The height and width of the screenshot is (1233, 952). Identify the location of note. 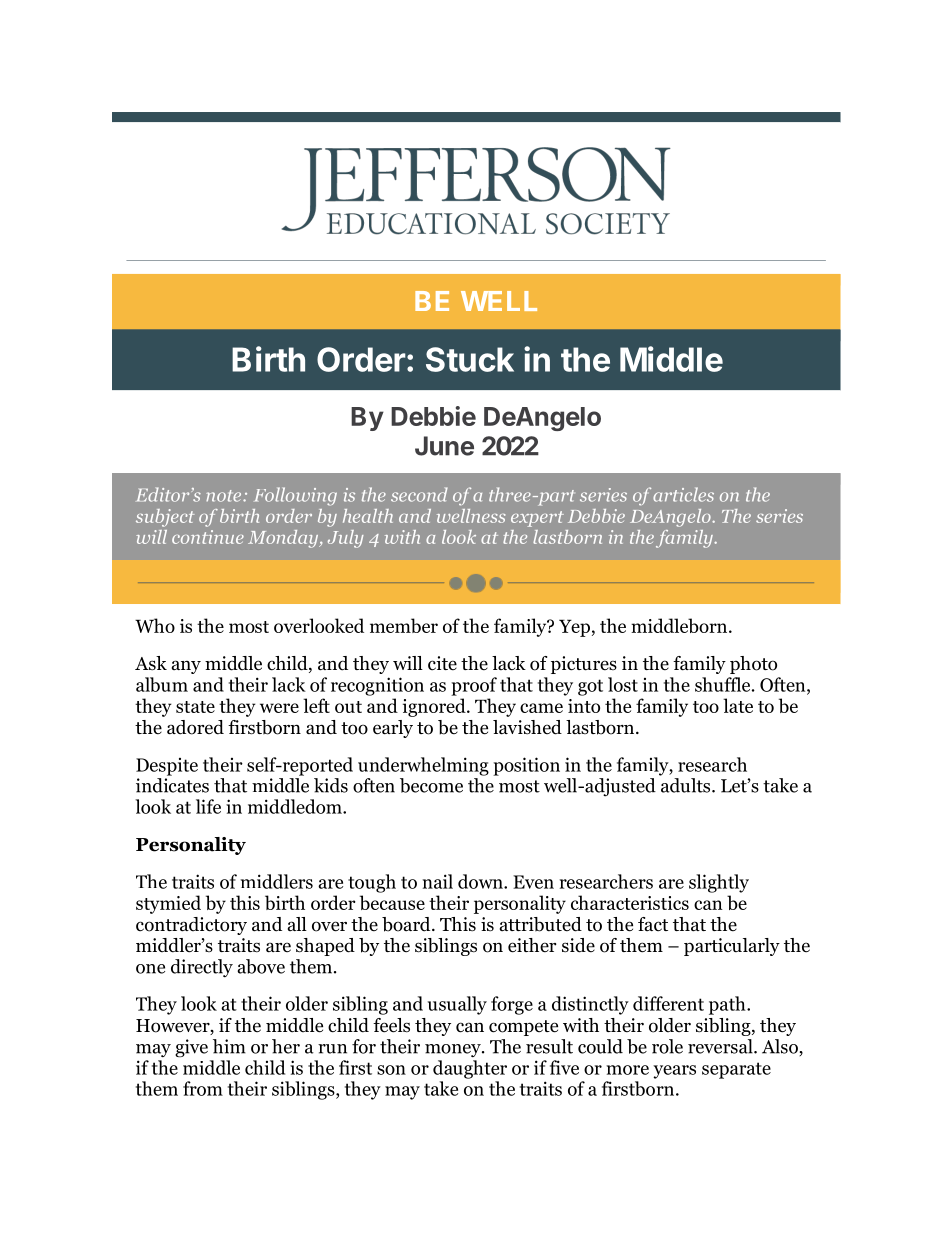
(225, 496).
